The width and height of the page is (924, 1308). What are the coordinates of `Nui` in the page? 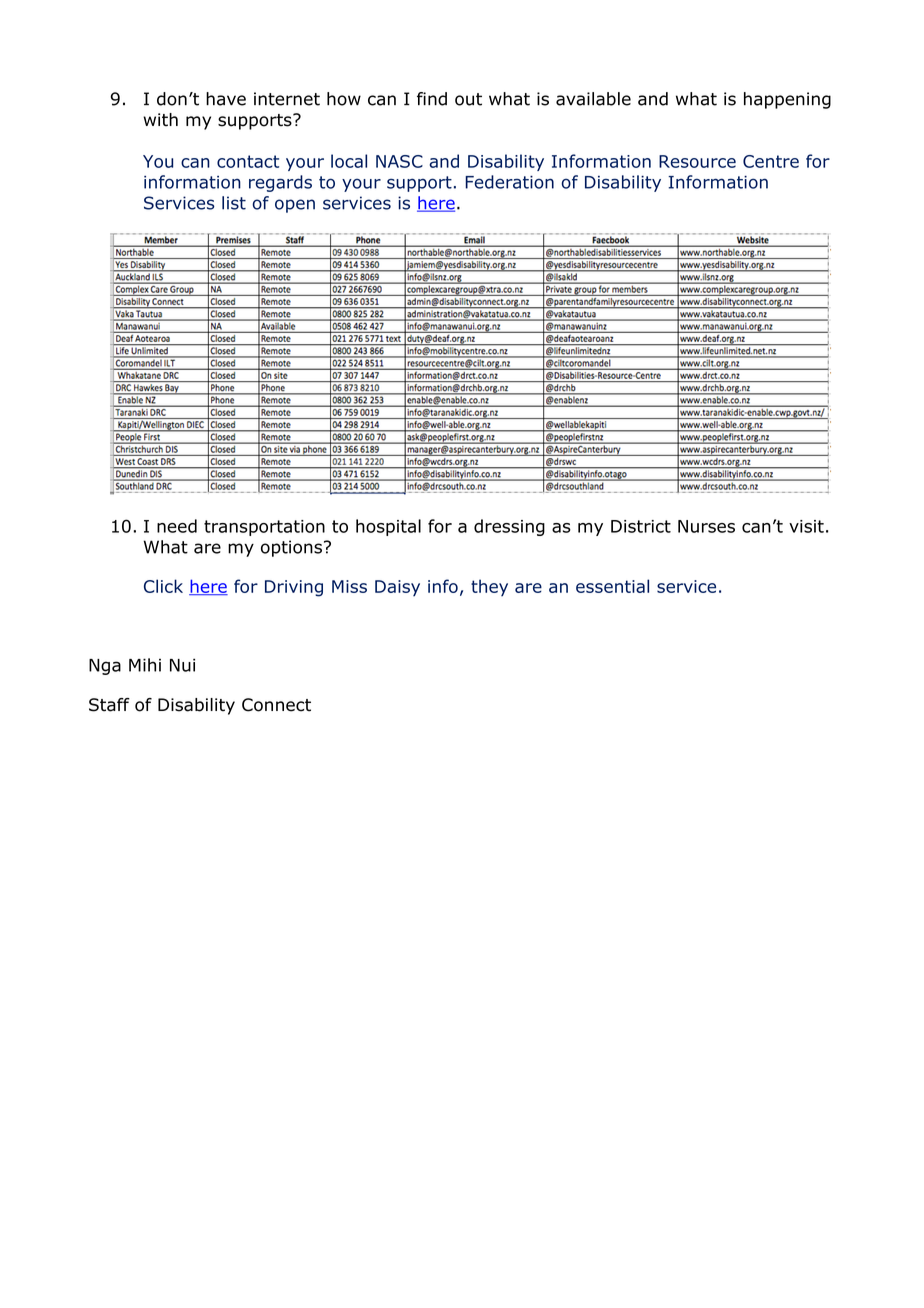 It's located at (182, 665).
